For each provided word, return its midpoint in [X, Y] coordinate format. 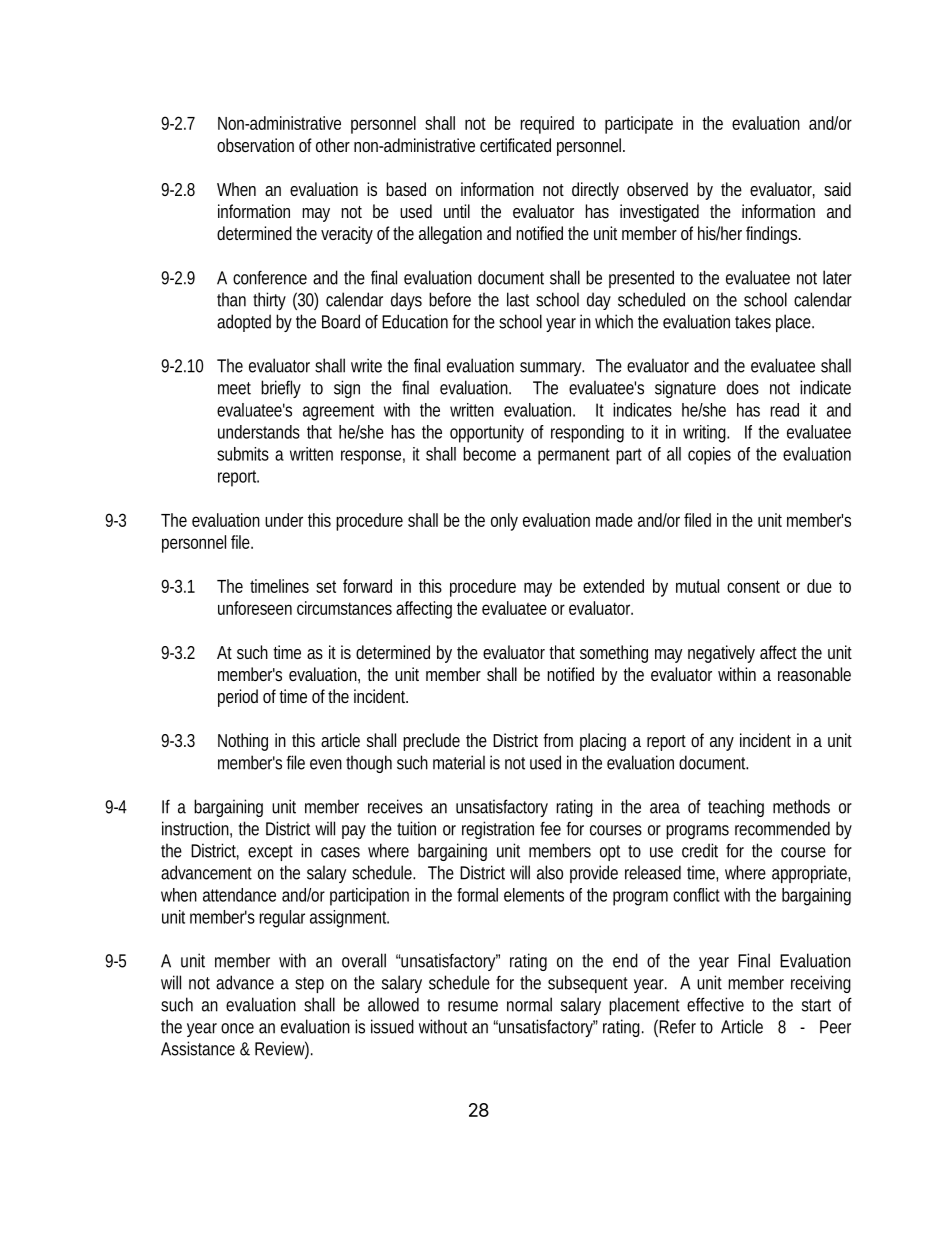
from [558, 740]
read [784, 410]
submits [243, 454]
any [722, 744]
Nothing [243, 742]
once [237, 1028]
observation [255, 145]
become [489, 454]
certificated [515, 145]
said [837, 189]
